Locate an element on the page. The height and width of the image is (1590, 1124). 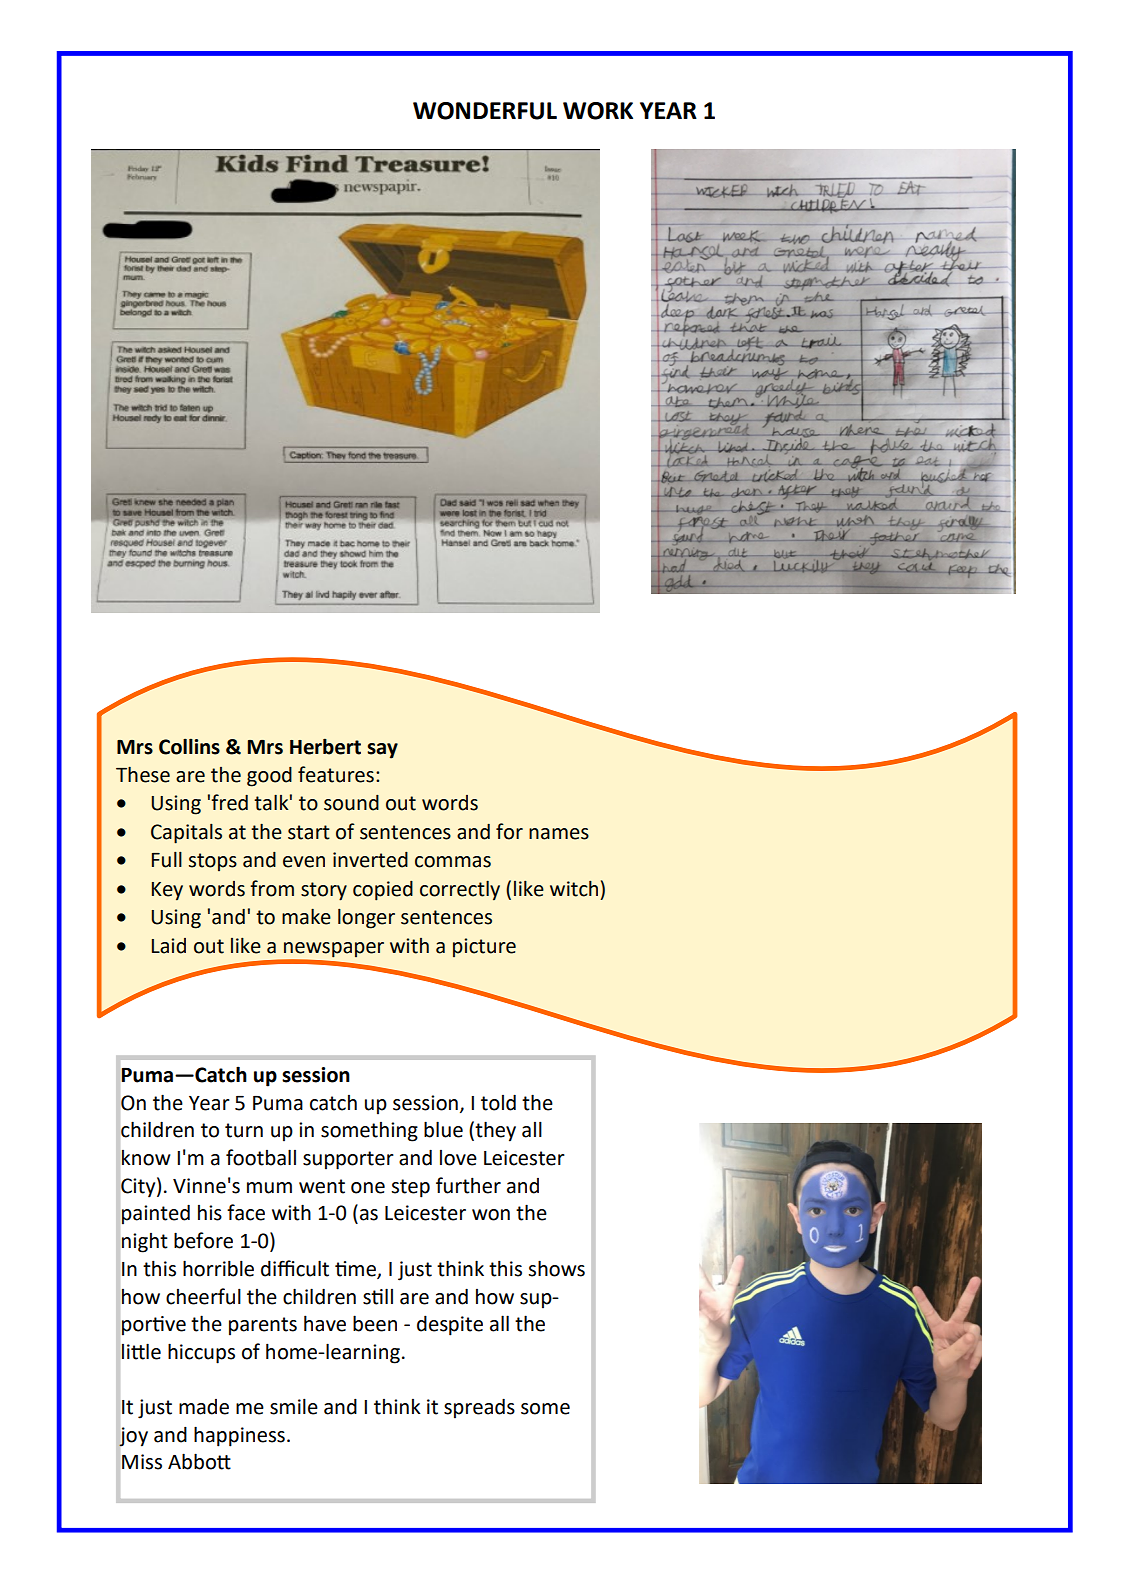
spreads is located at coordinates (479, 1408).
